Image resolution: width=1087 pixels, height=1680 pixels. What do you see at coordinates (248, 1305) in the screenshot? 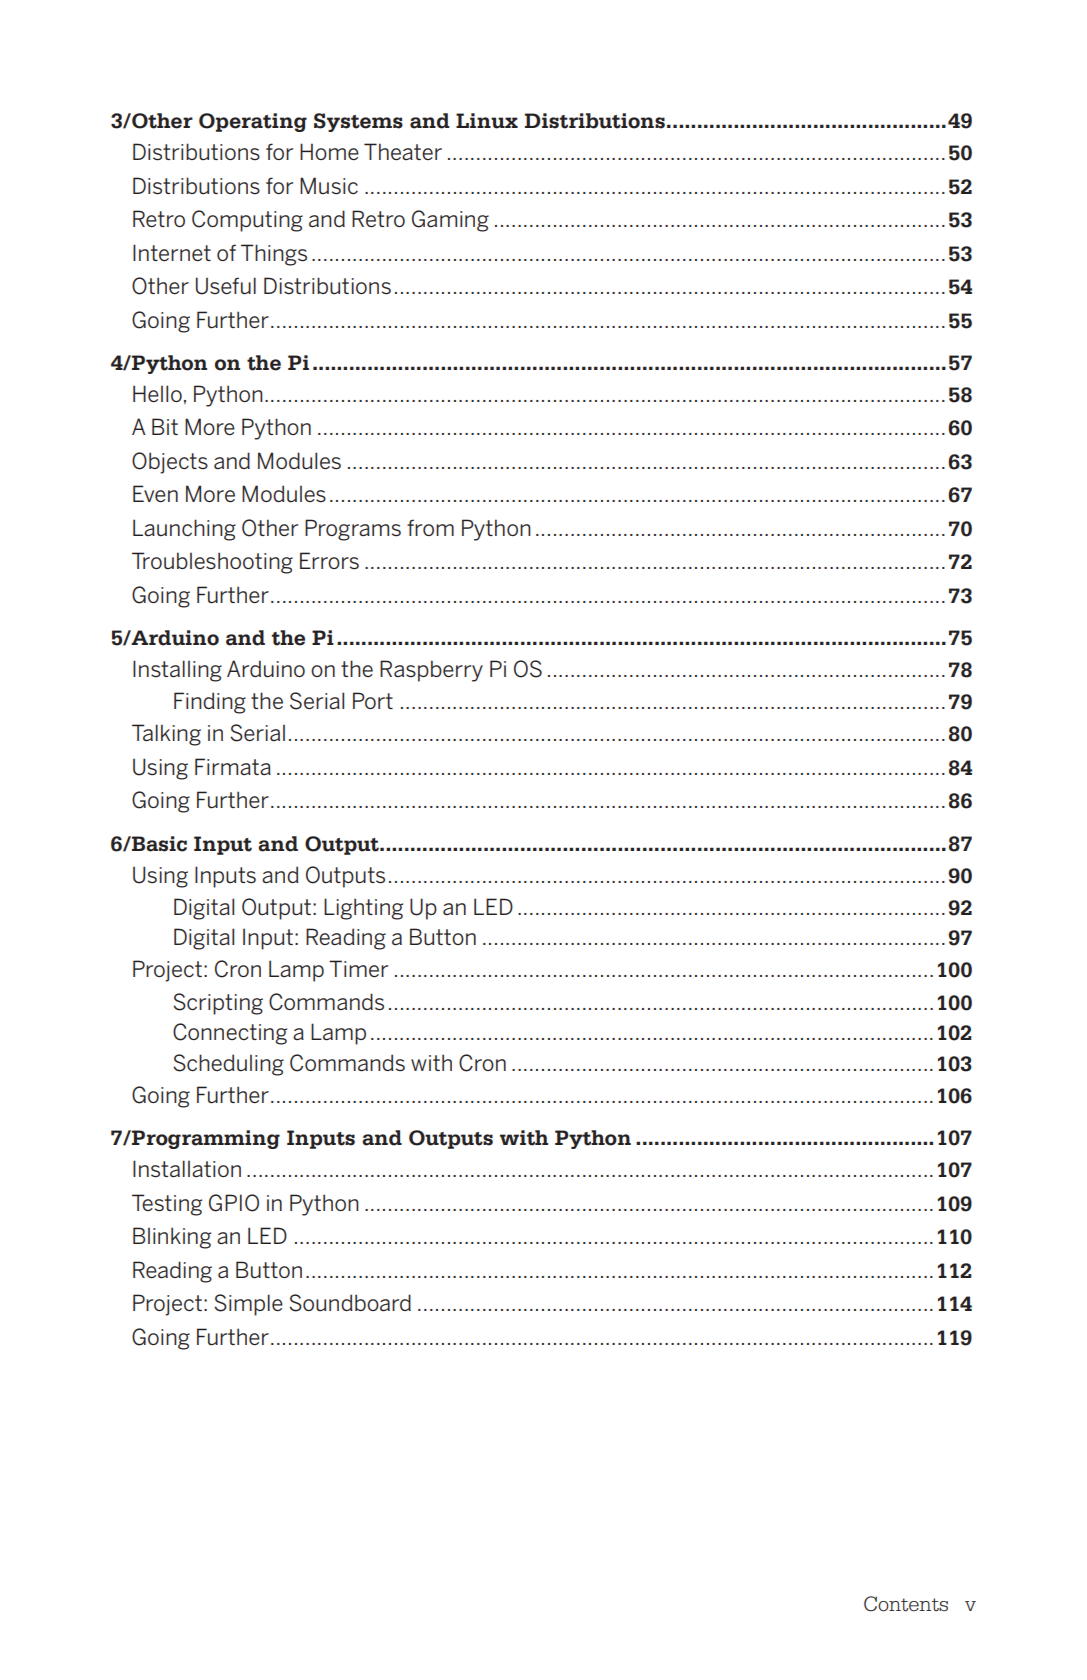
I see `Simple` at bounding box center [248, 1305].
